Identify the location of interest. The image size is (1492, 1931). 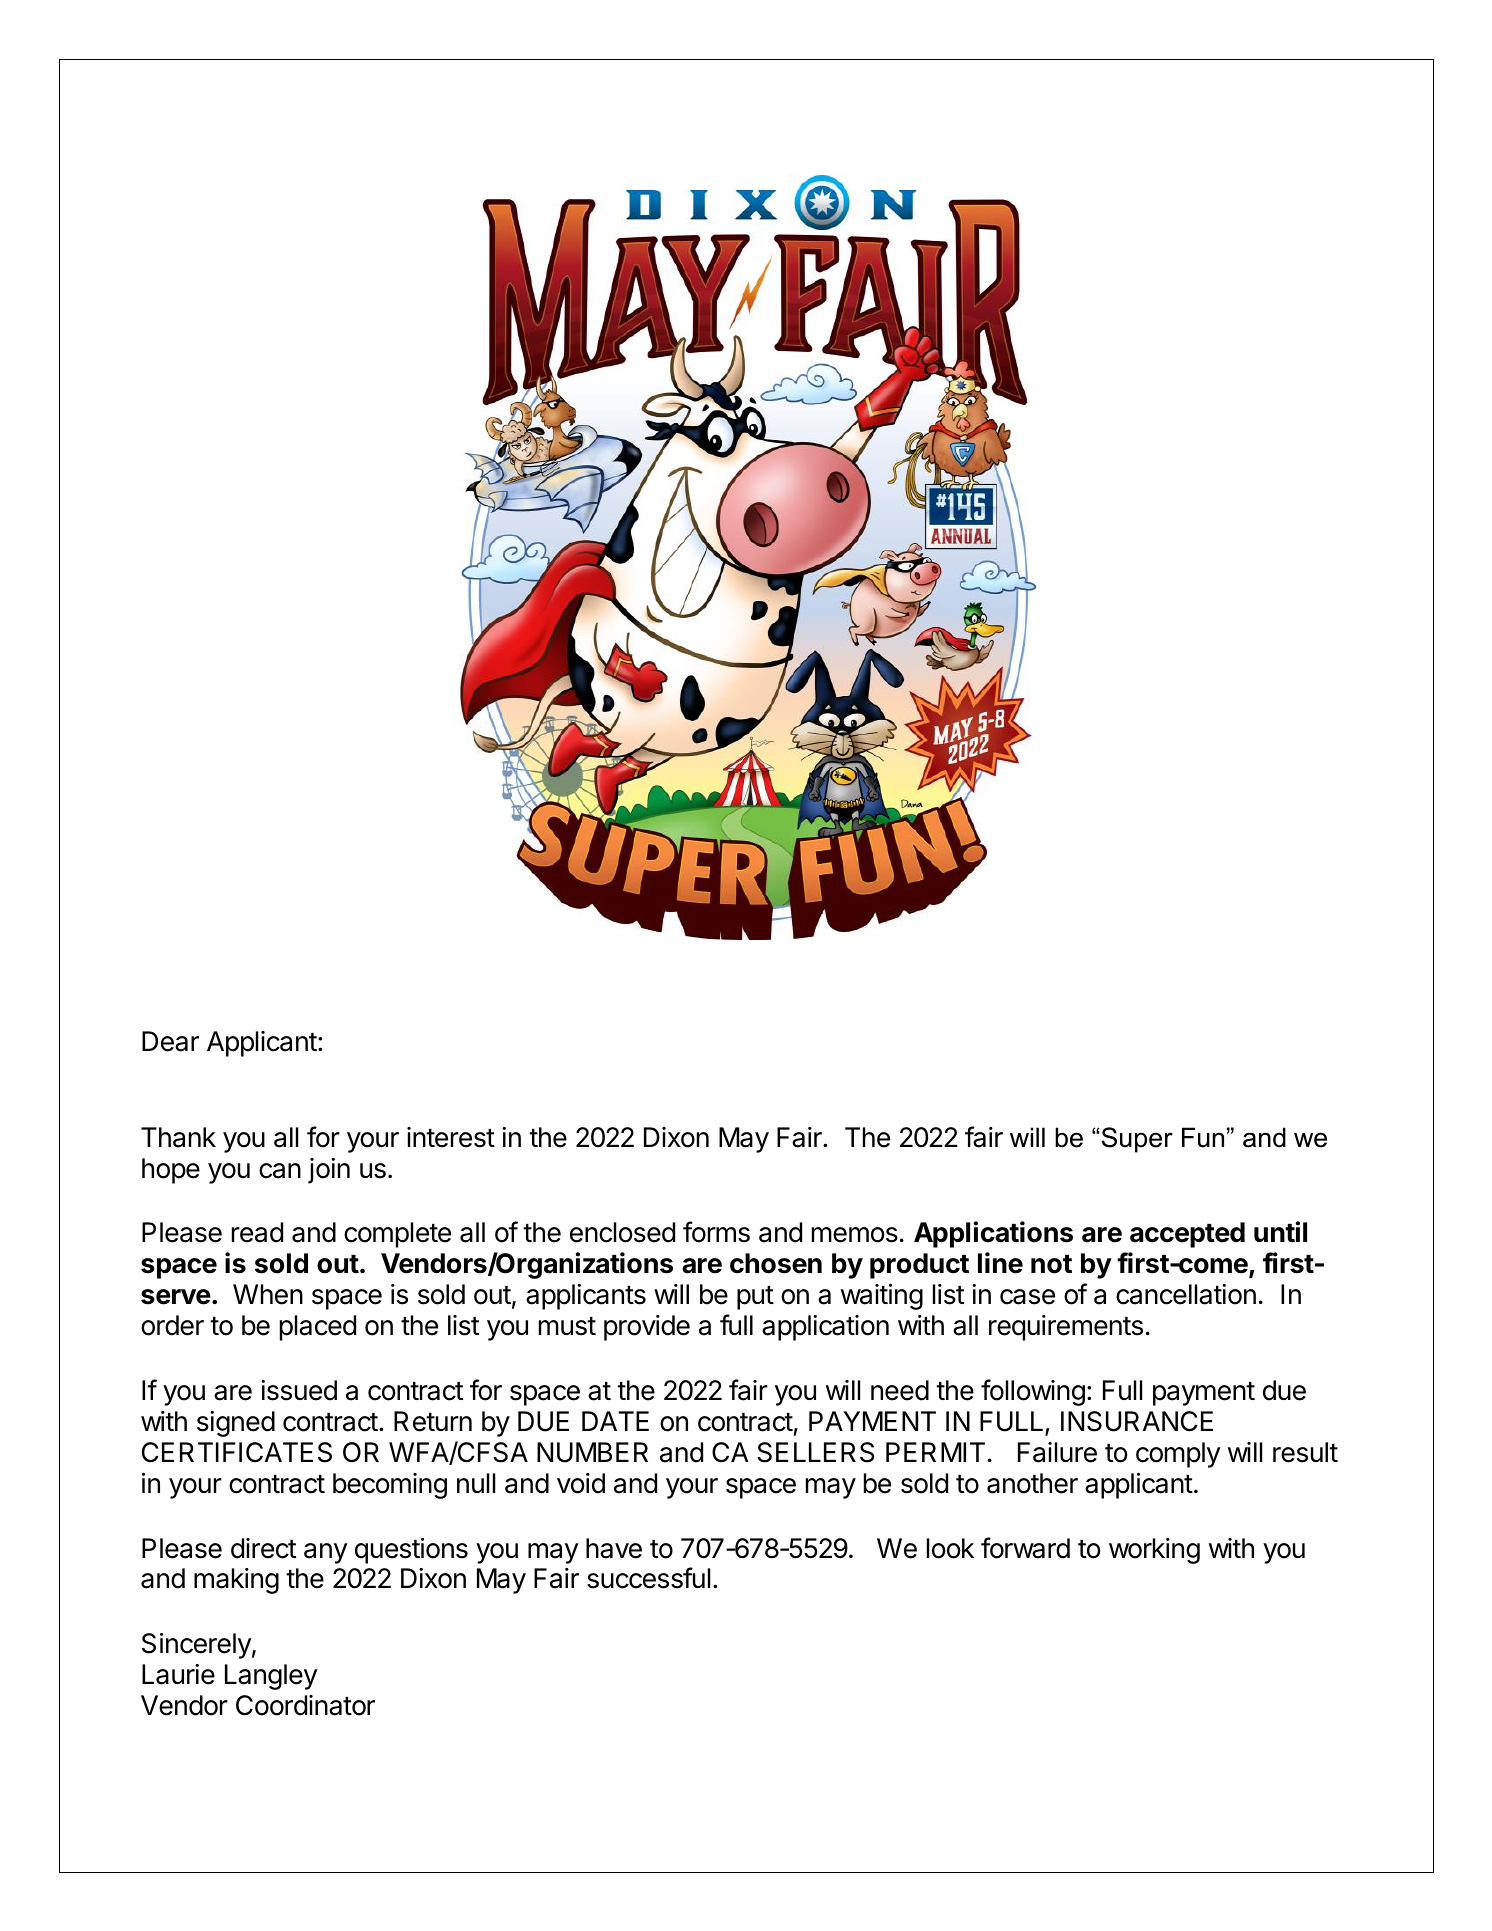
(451, 1137).
